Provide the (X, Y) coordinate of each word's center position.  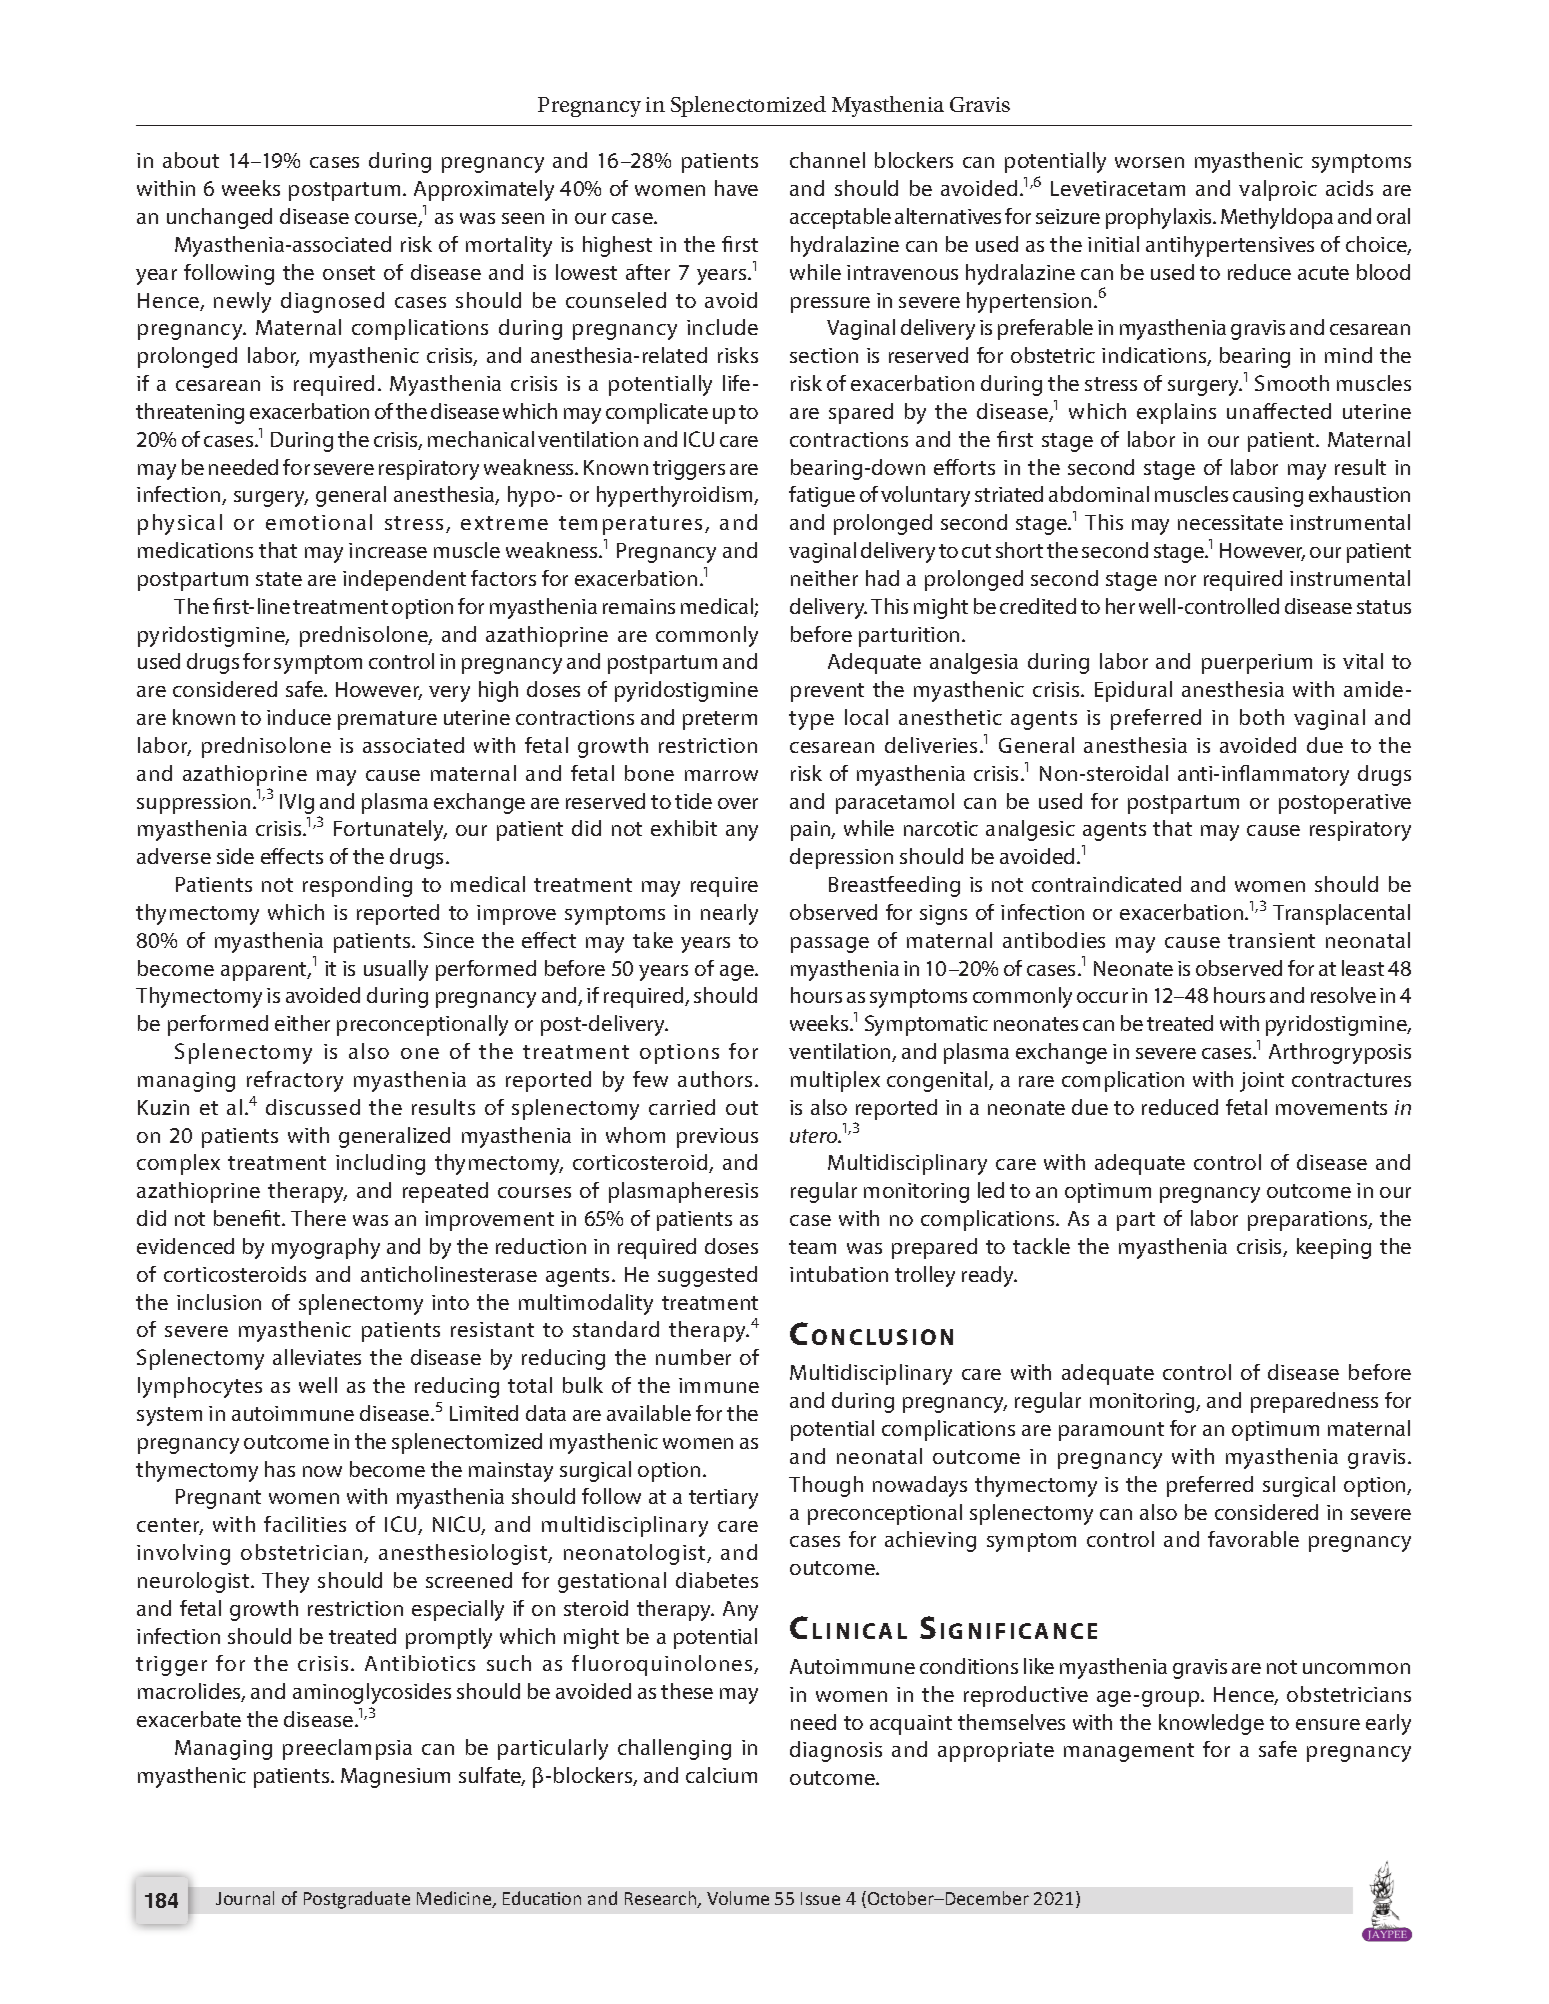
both (1262, 717)
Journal (245, 1898)
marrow (721, 775)
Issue (820, 1898)
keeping (1334, 1248)
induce (299, 717)
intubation (839, 1274)
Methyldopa (1277, 218)
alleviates (317, 1357)
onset (349, 273)
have (736, 188)
